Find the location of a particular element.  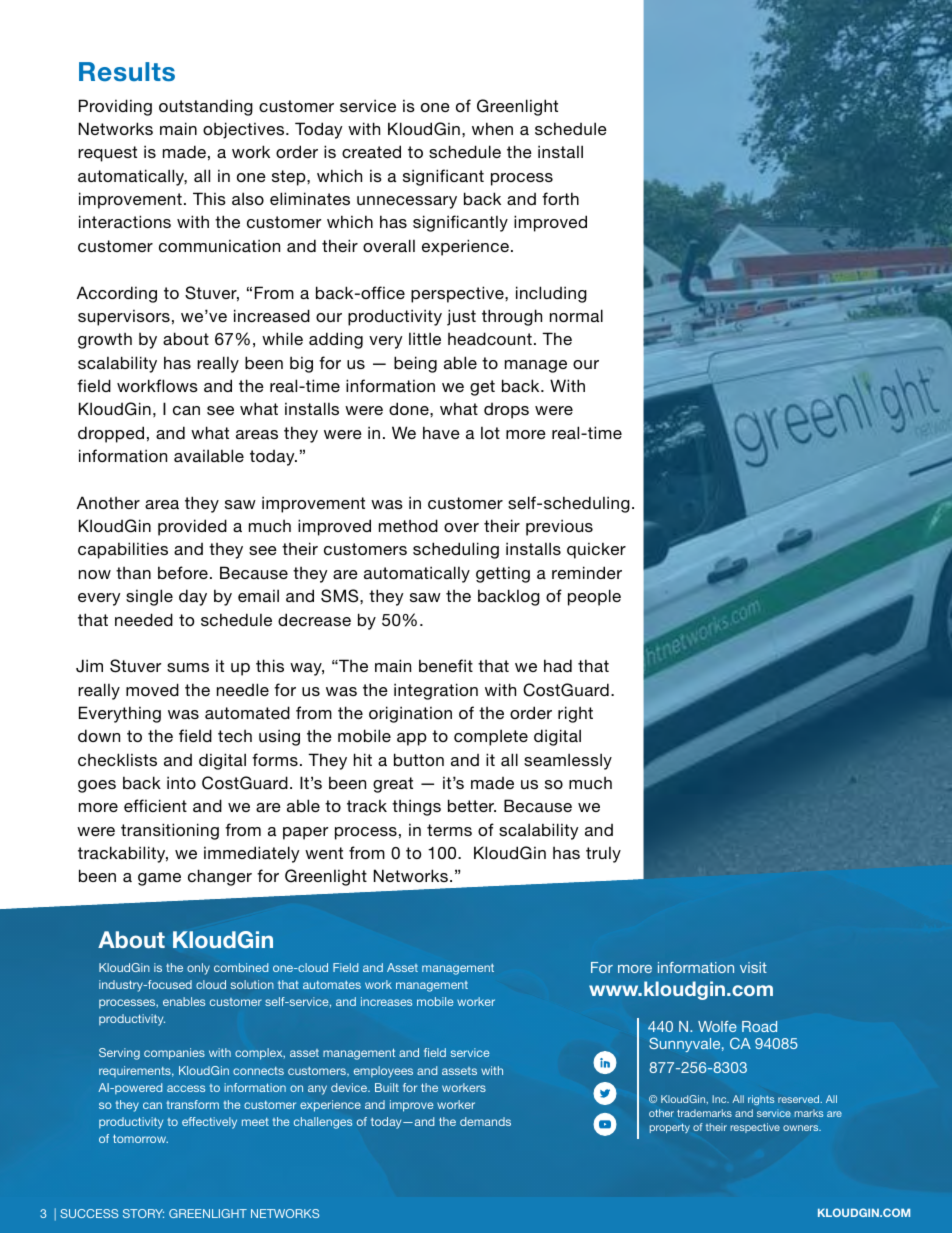

respective is located at coordinates (755, 1128).
